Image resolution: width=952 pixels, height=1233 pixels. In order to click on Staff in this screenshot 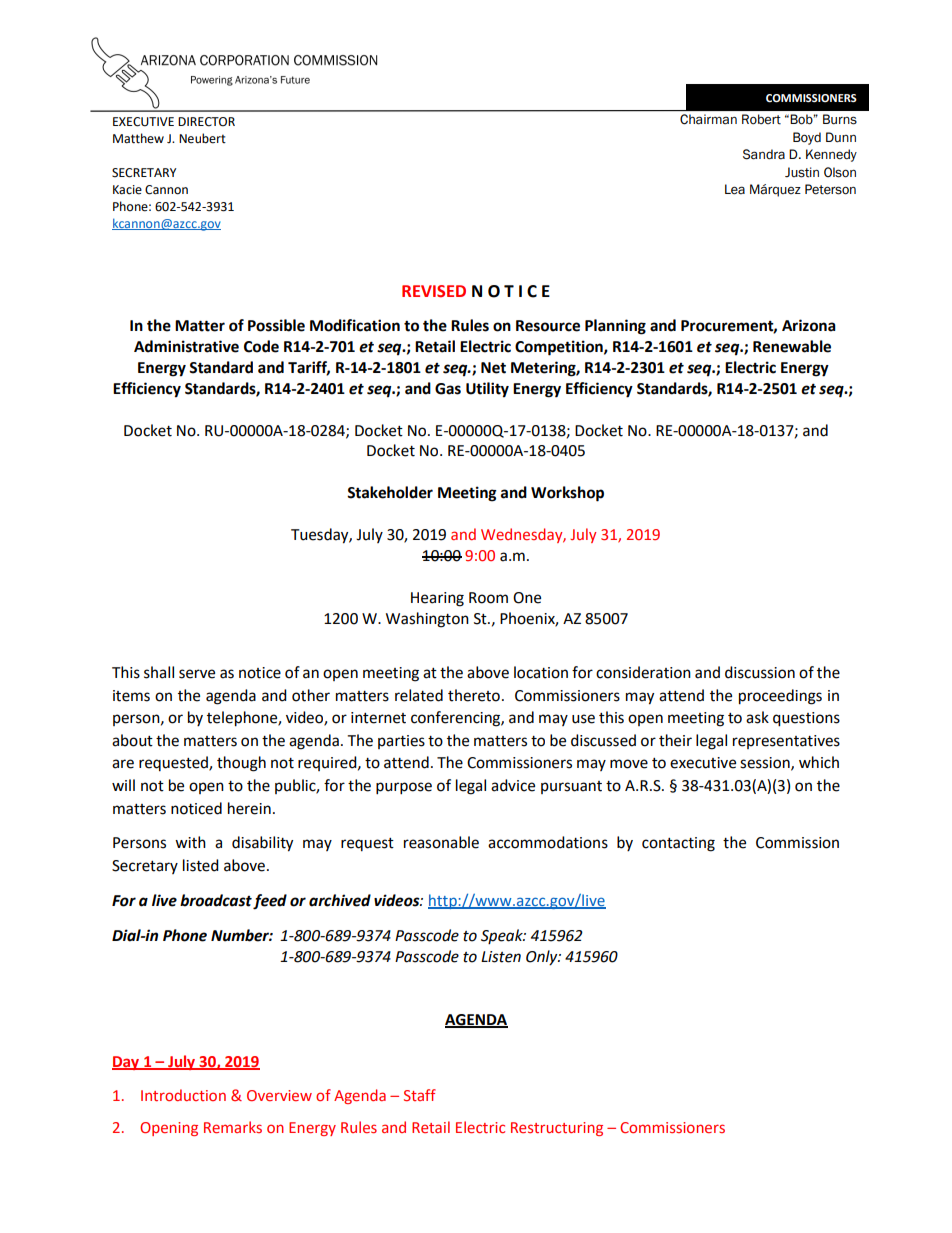, I will do `click(420, 1095)`.
